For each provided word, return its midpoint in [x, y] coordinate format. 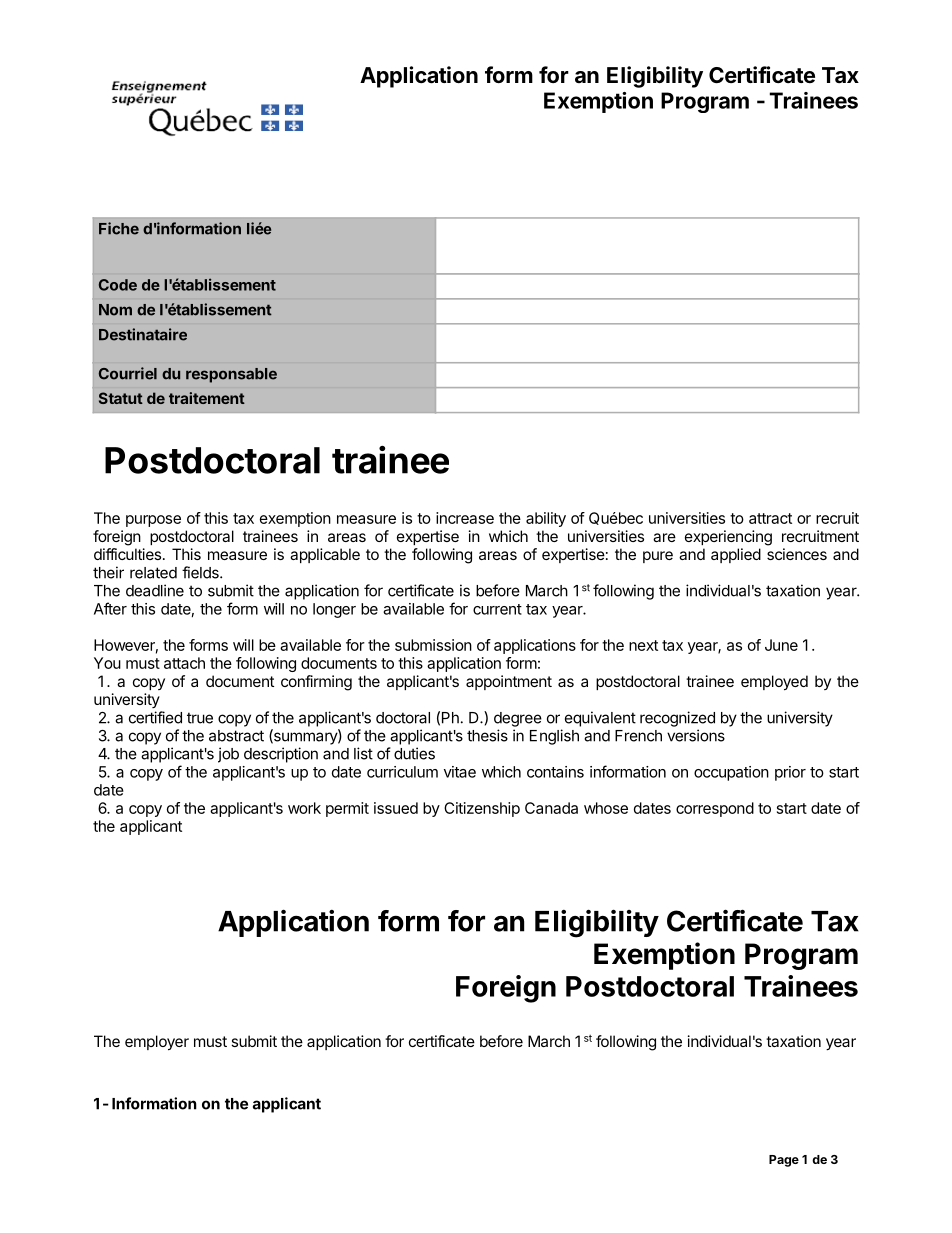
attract [770, 518]
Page [784, 1161]
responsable [231, 375]
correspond [715, 809]
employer [157, 1043]
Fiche [119, 228]
